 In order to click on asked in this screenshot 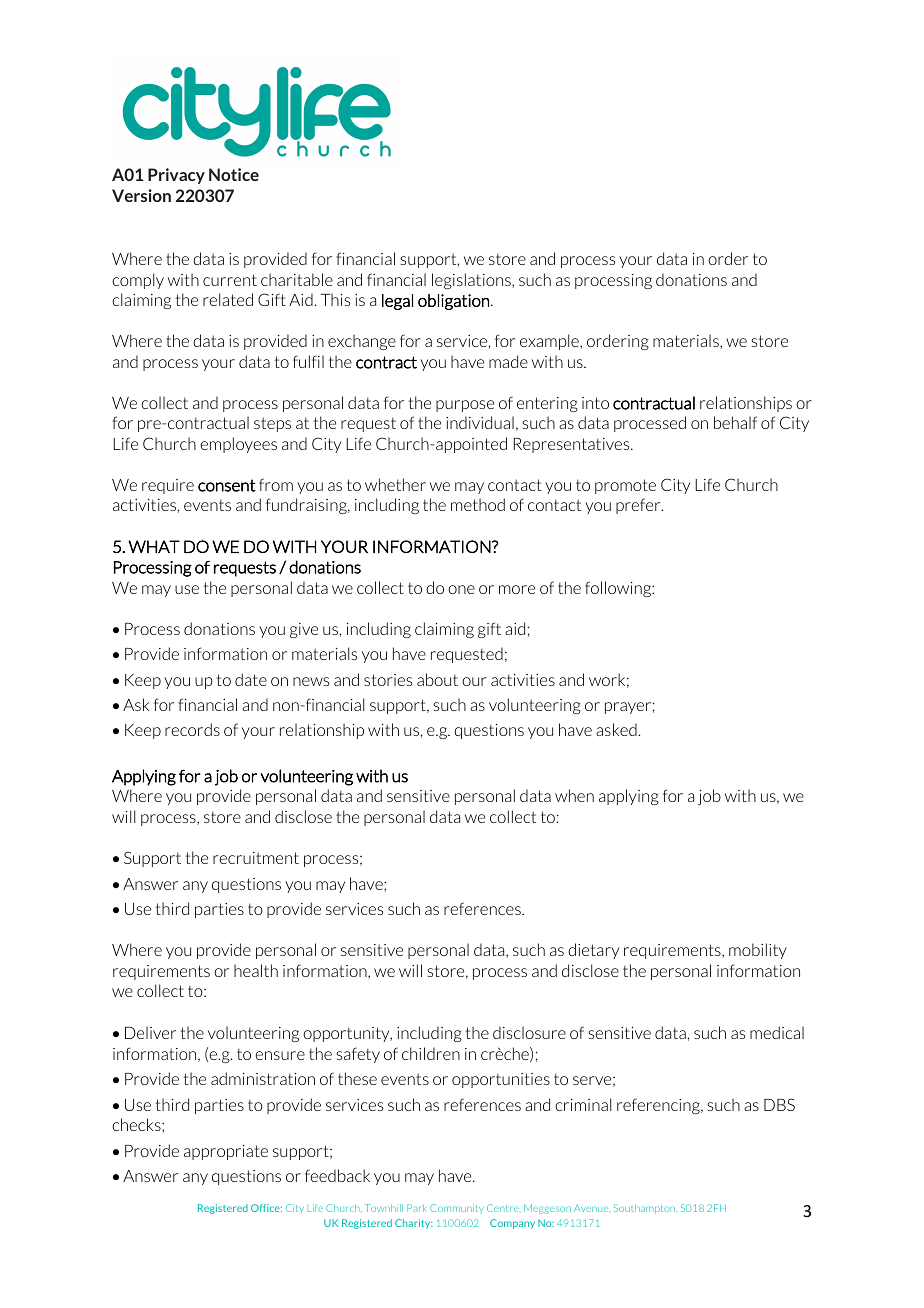, I will do `click(617, 729)`.
